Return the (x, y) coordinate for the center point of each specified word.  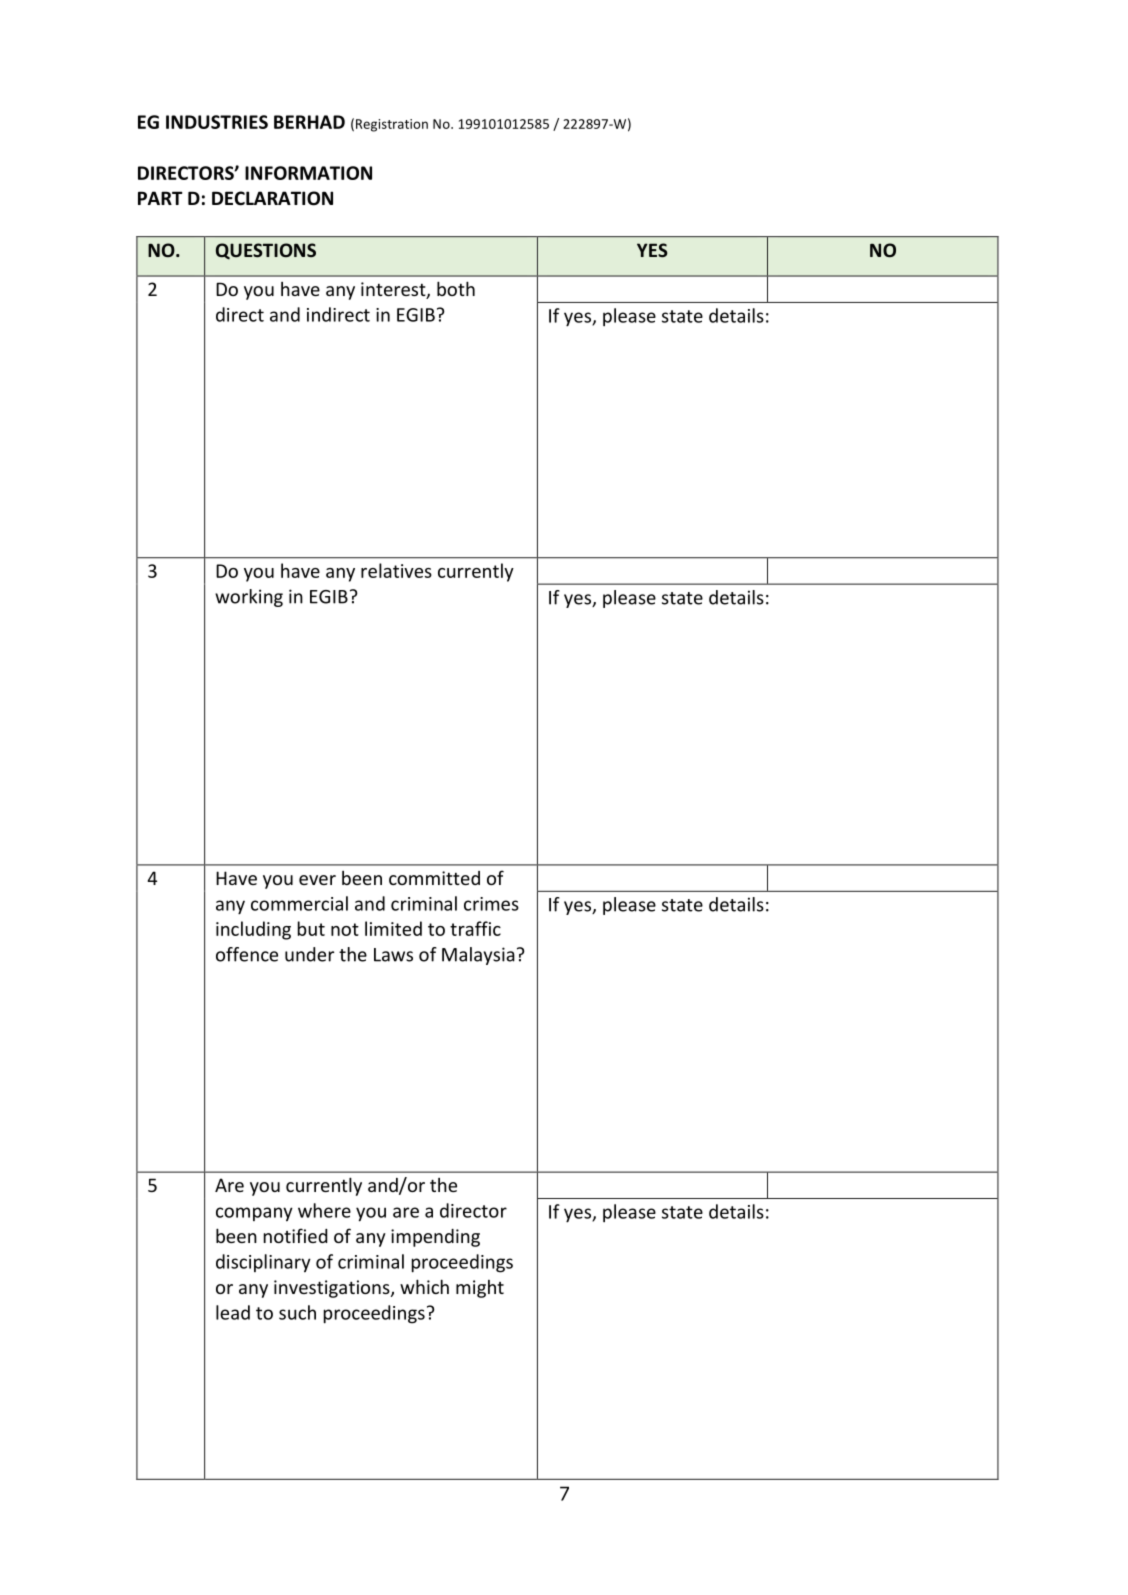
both (456, 288)
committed (434, 878)
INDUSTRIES (217, 122)
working (249, 598)
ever (317, 880)
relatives (396, 570)
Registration (392, 125)
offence (247, 954)
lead (233, 1312)
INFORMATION (308, 173)
